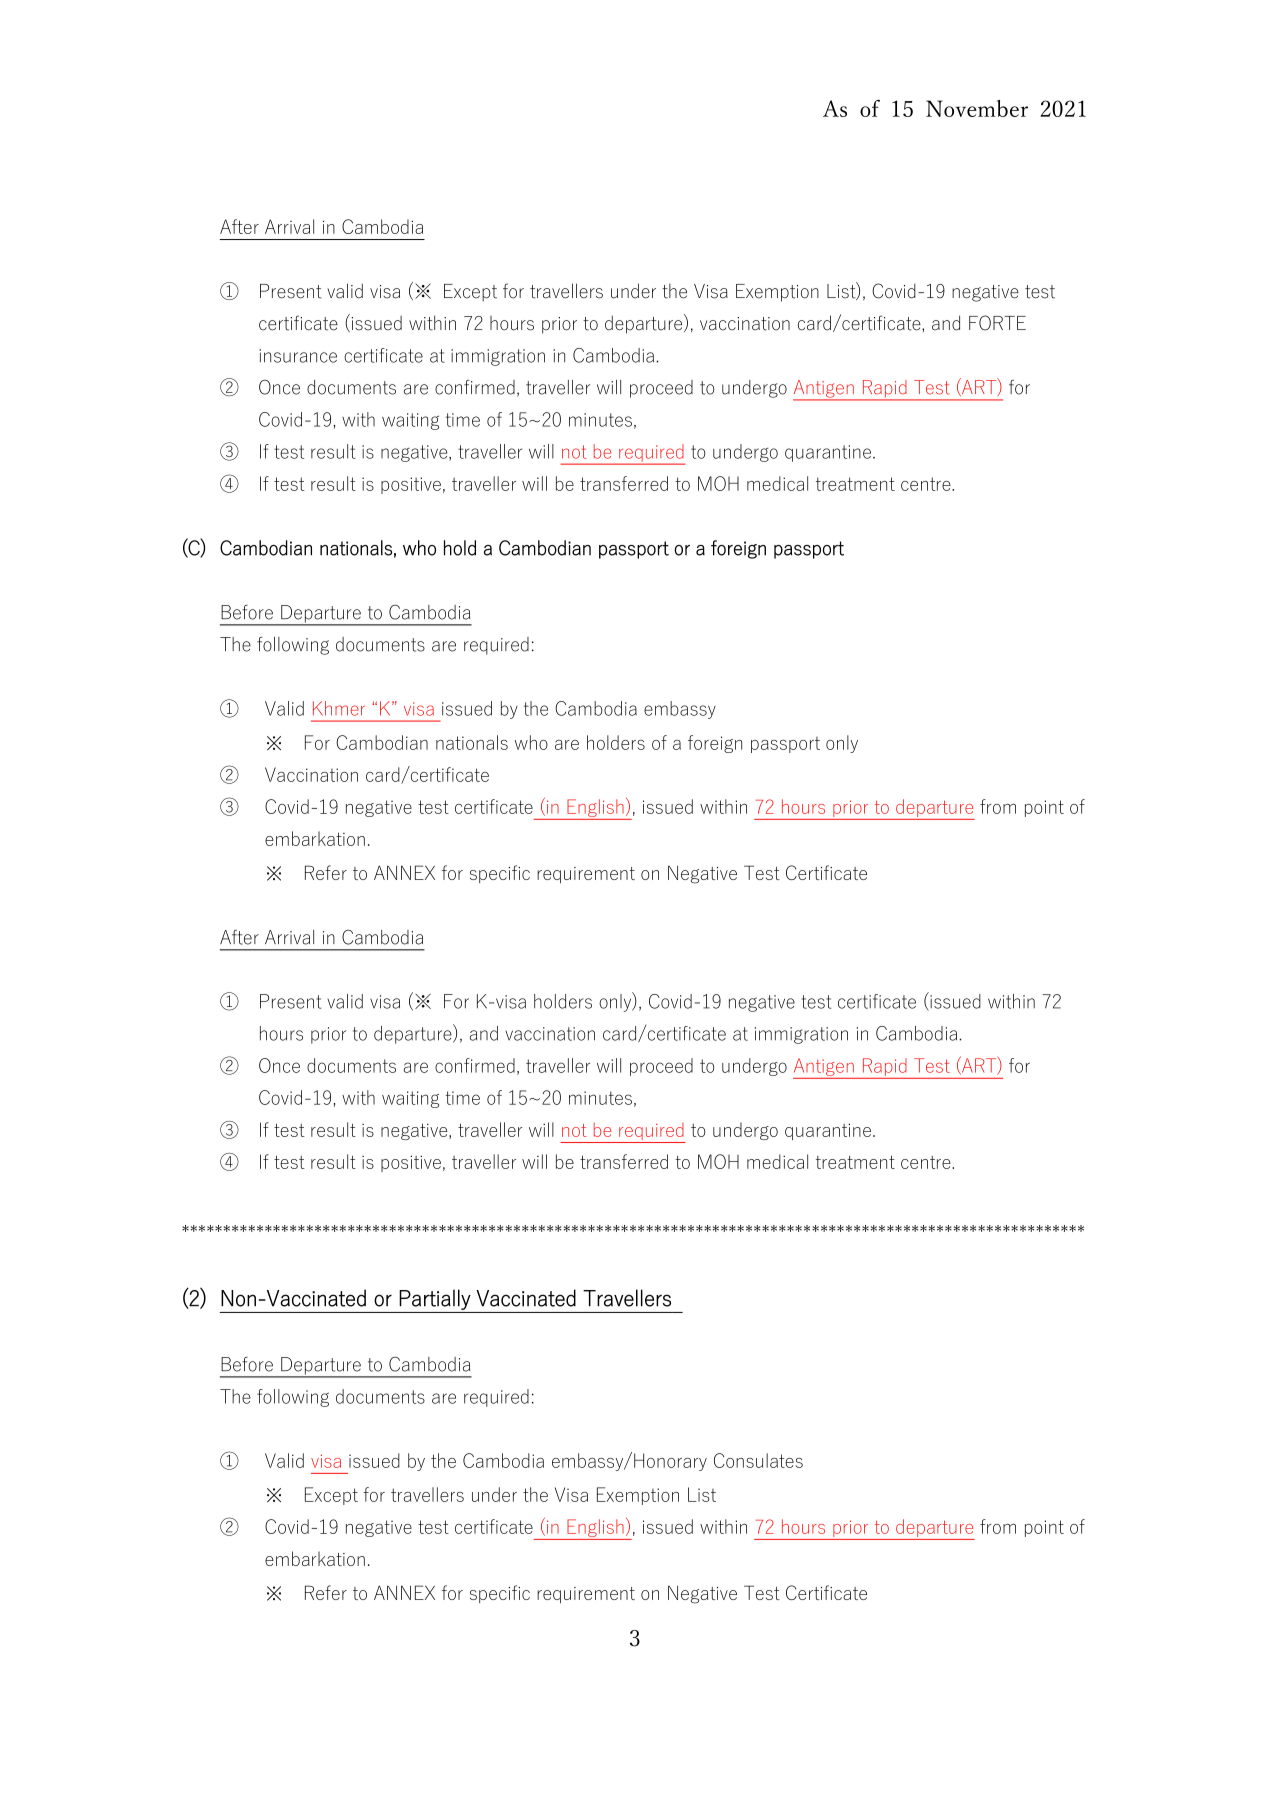 Image resolution: width=1269 pixels, height=1795 pixels. What do you see at coordinates (977, 108) in the document?
I see `November` at bounding box center [977, 108].
